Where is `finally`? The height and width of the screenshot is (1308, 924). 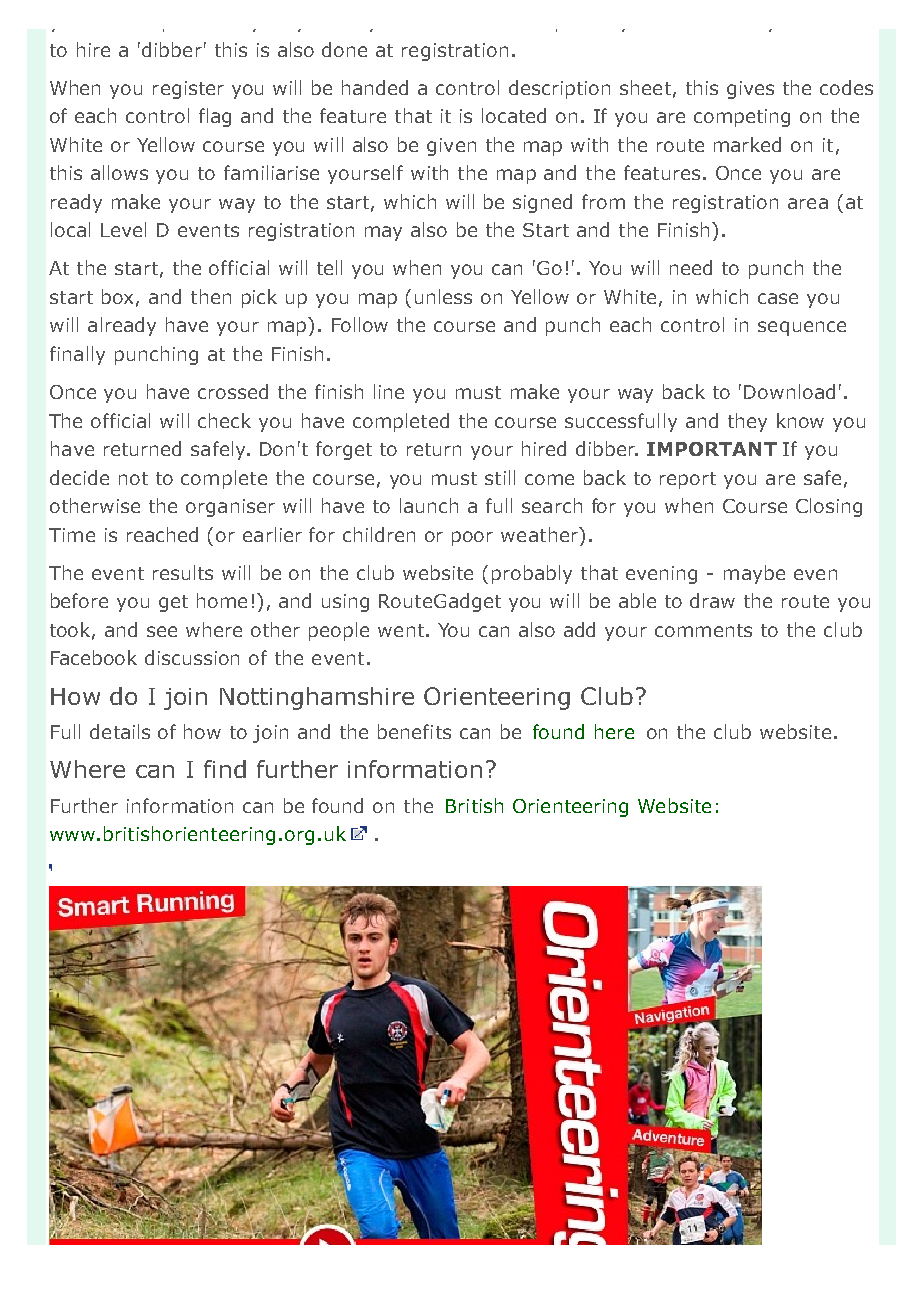 finally is located at coordinates (77, 355).
